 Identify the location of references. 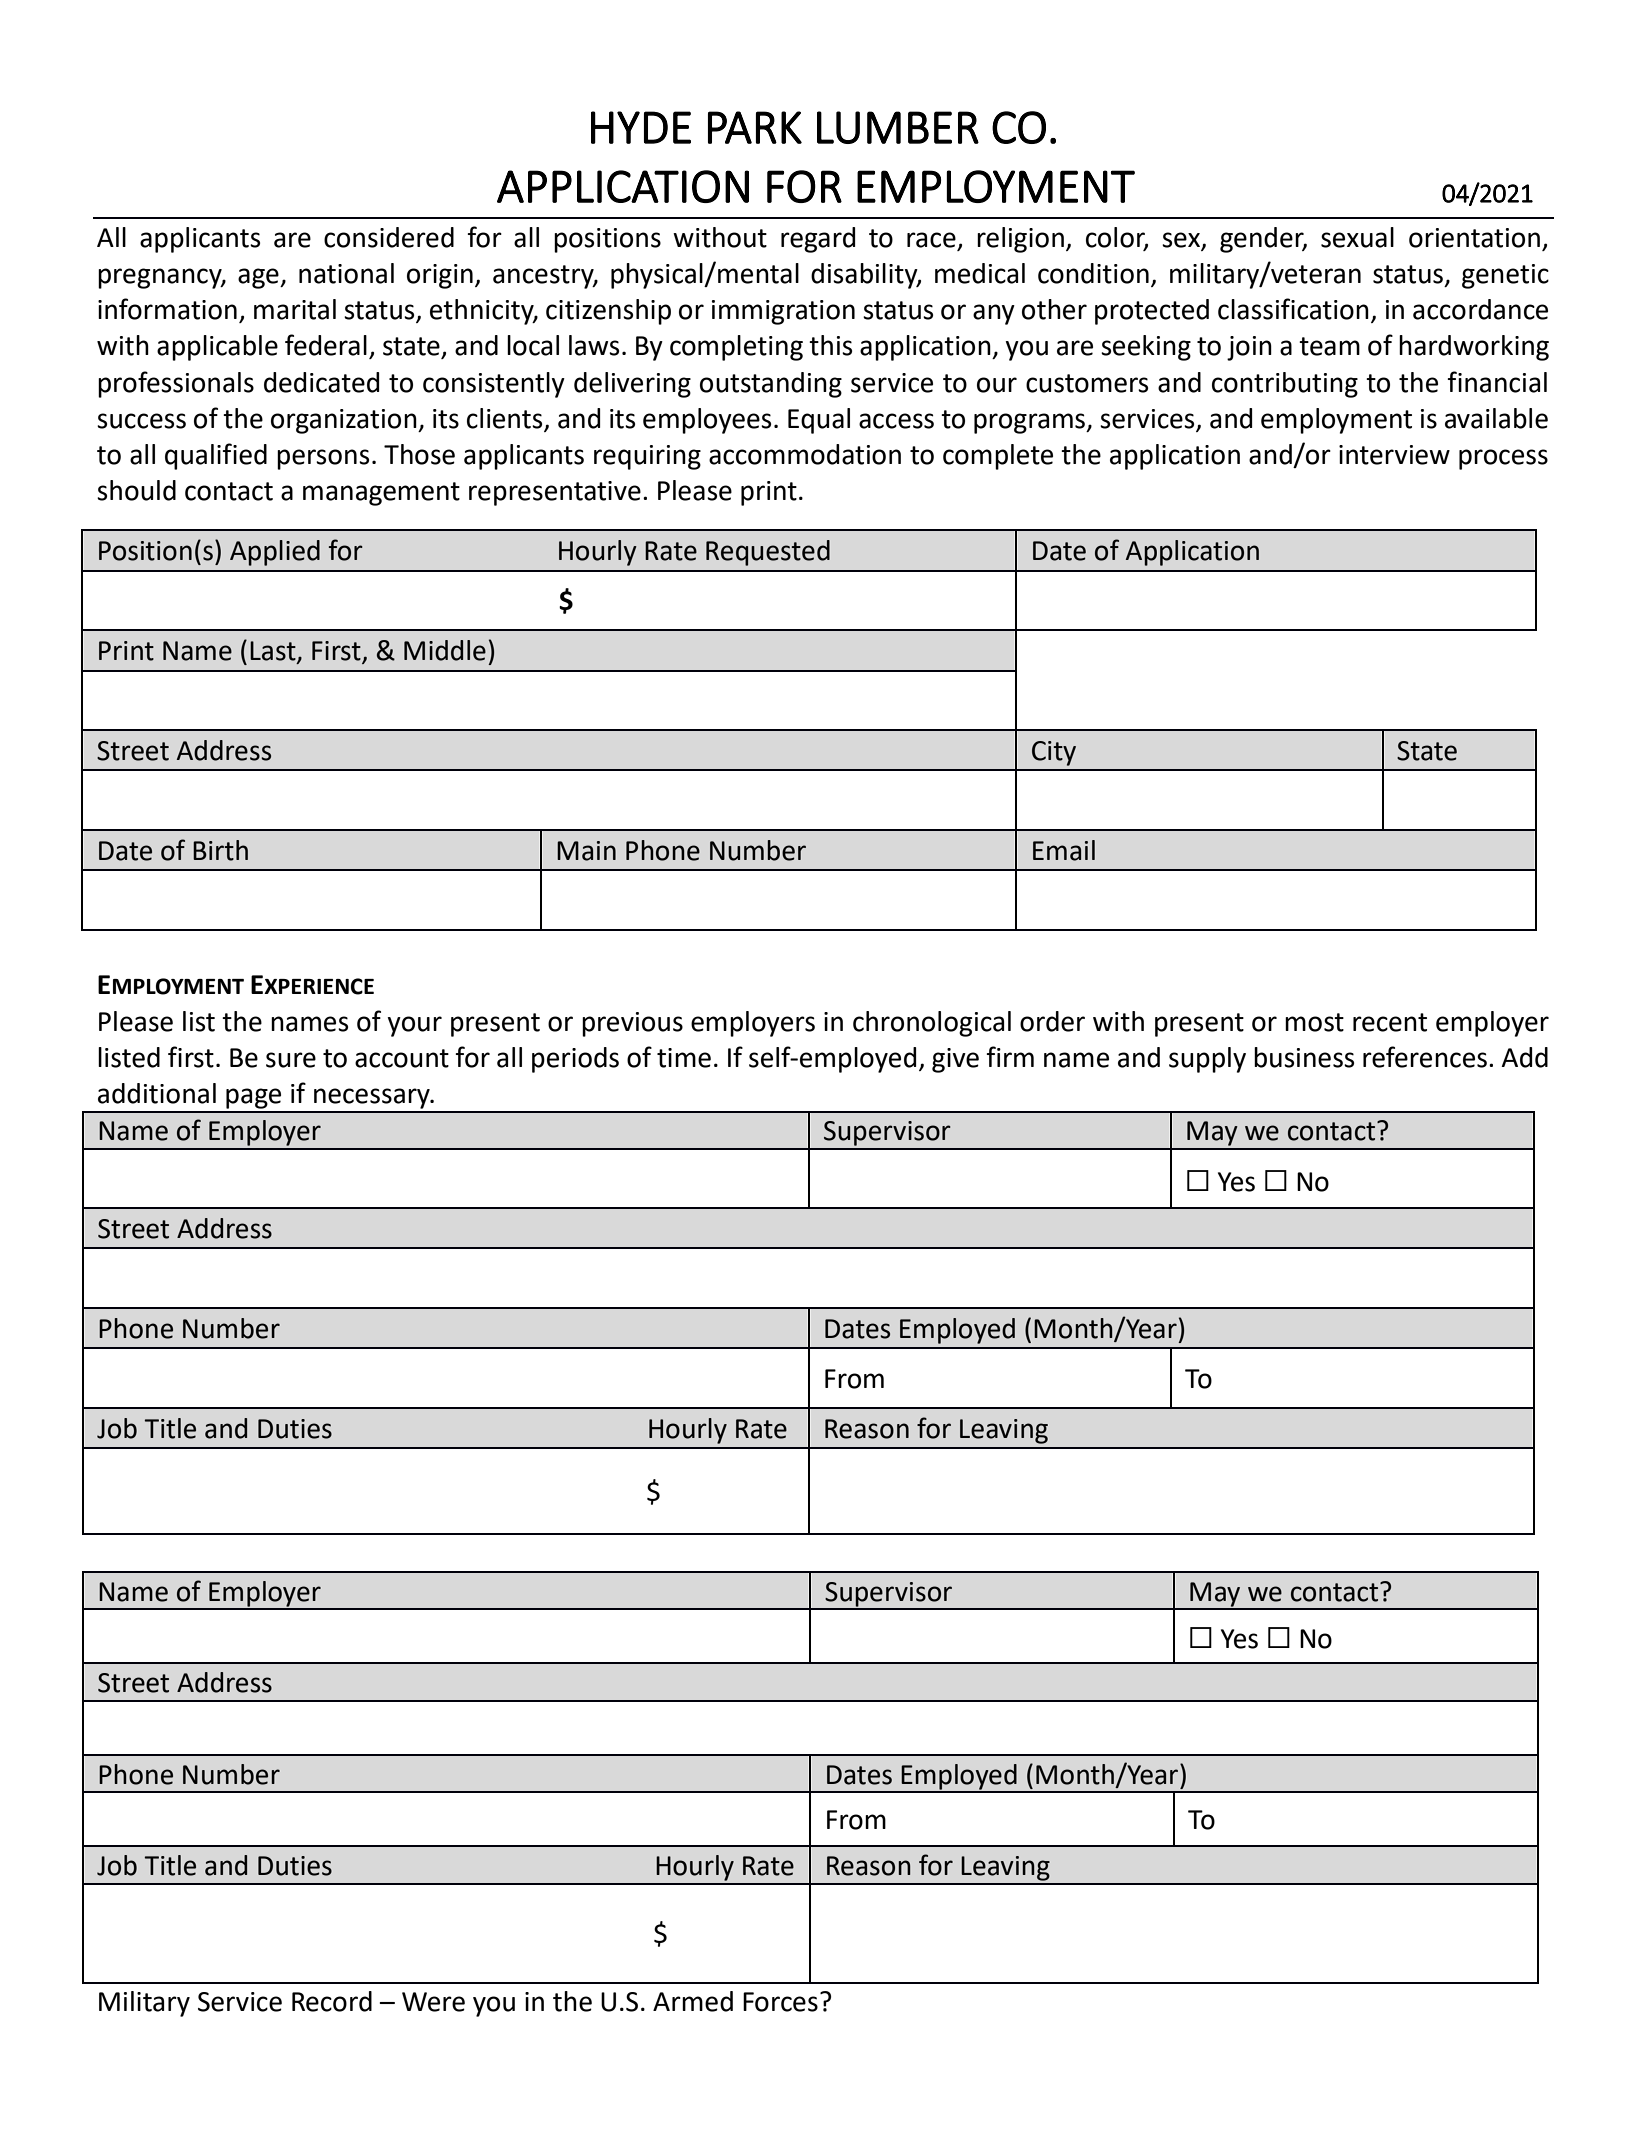
(1425, 1057).
